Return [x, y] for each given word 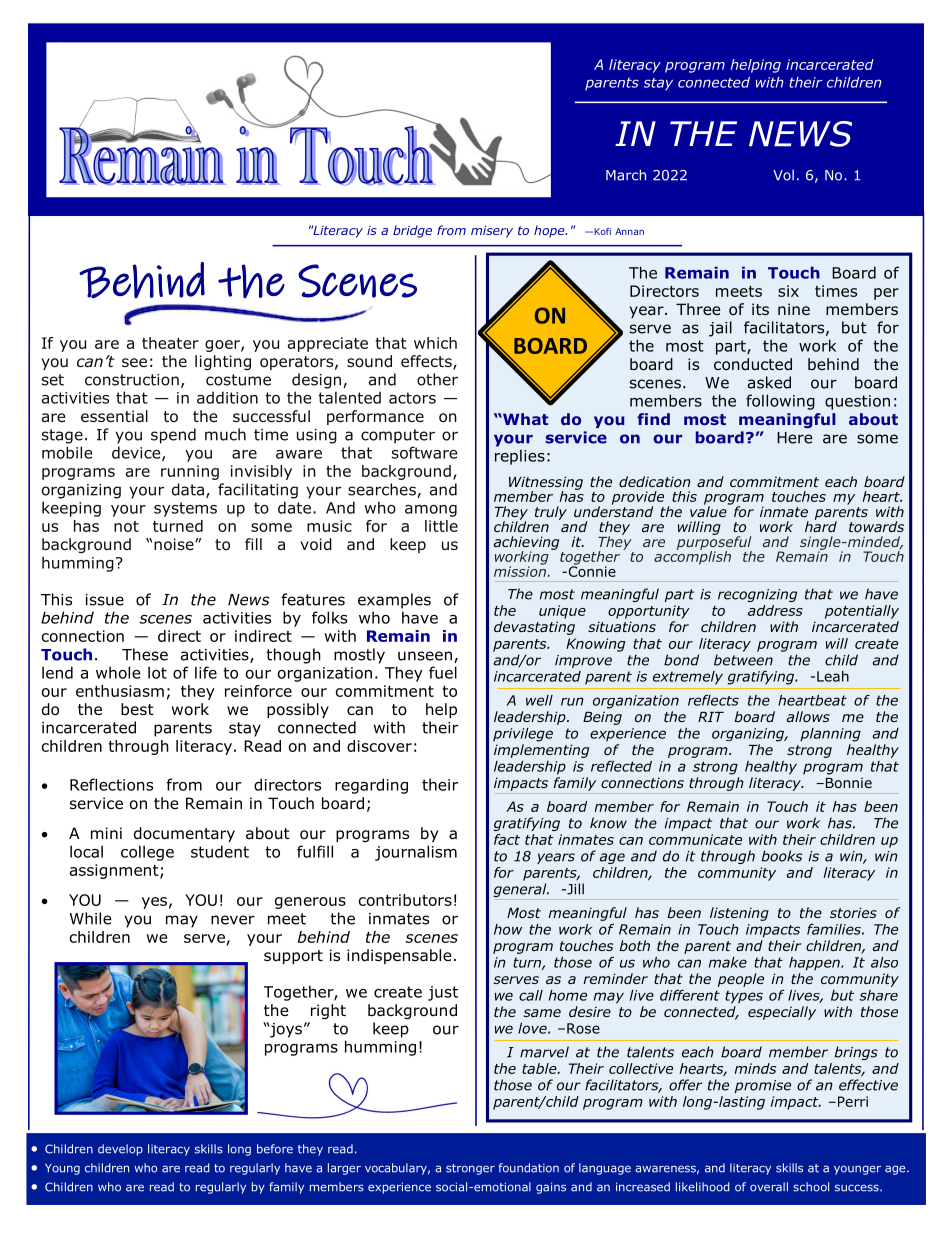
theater [170, 343]
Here [795, 438]
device [137, 453]
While [91, 918]
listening [739, 914]
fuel [443, 672]
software [425, 452]
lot [157, 672]
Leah [833, 676]
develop [120, 1150]
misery [492, 232]
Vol [783, 175]
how [508, 929]
